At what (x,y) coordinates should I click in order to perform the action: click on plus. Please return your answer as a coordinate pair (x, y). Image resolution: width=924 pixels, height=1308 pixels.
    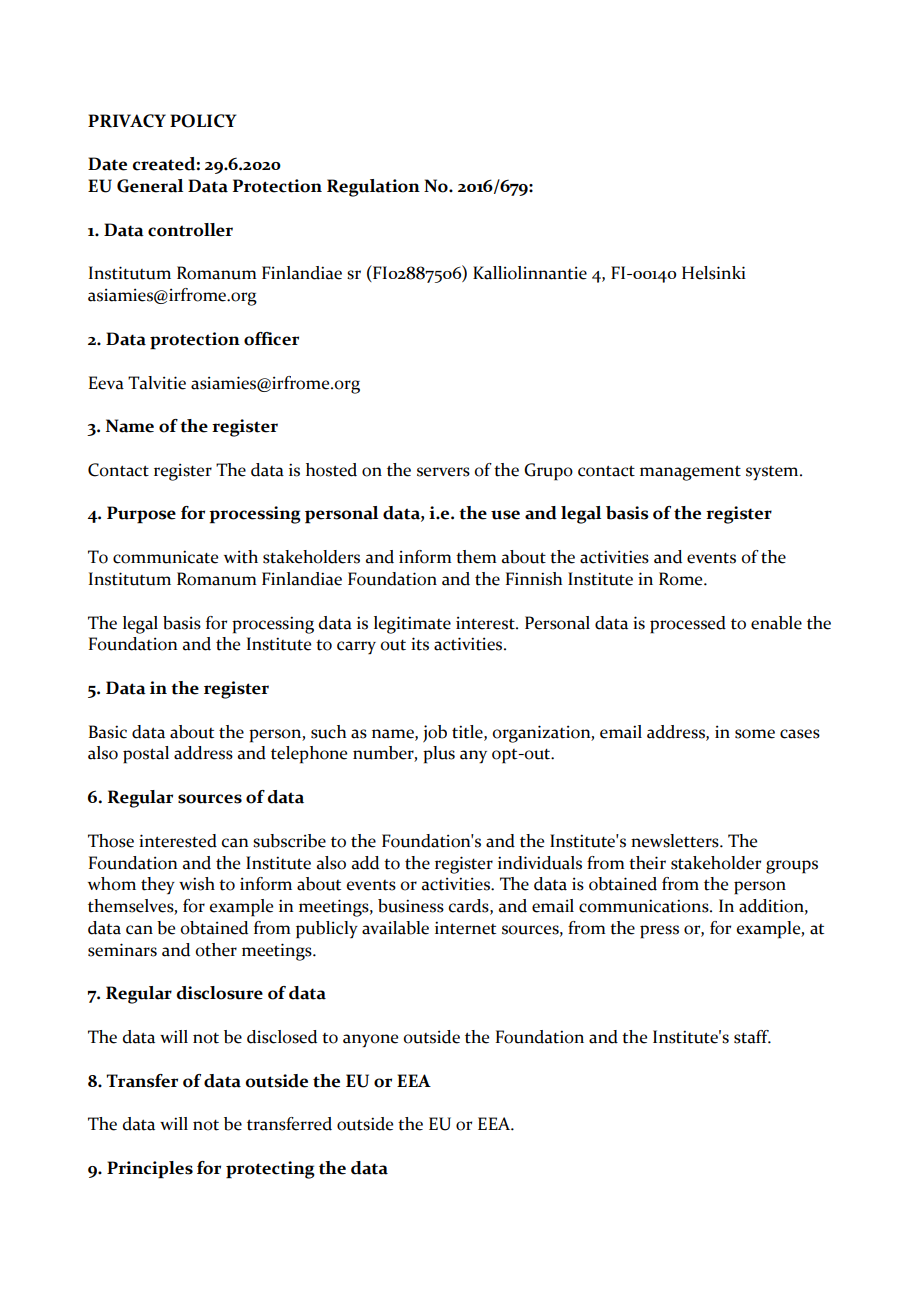
    Looking at the image, I should click on (439, 755).
